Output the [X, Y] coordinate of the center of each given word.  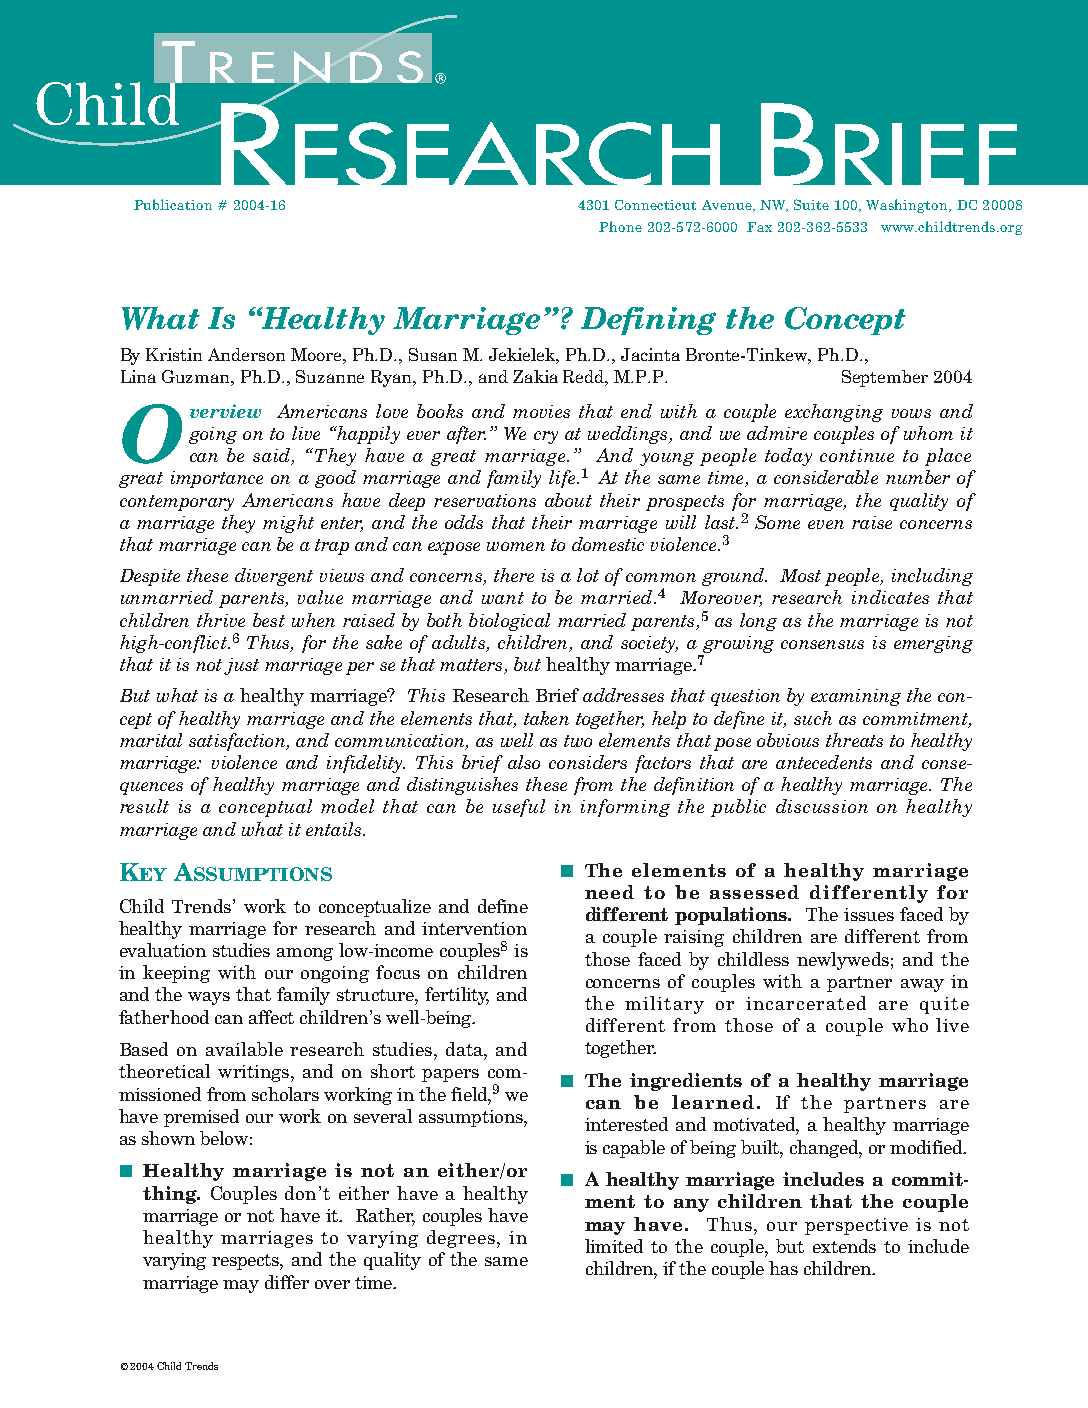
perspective [856, 1226]
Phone [620, 226]
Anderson [246, 354]
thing [171, 1195]
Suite [811, 204]
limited [614, 1246]
